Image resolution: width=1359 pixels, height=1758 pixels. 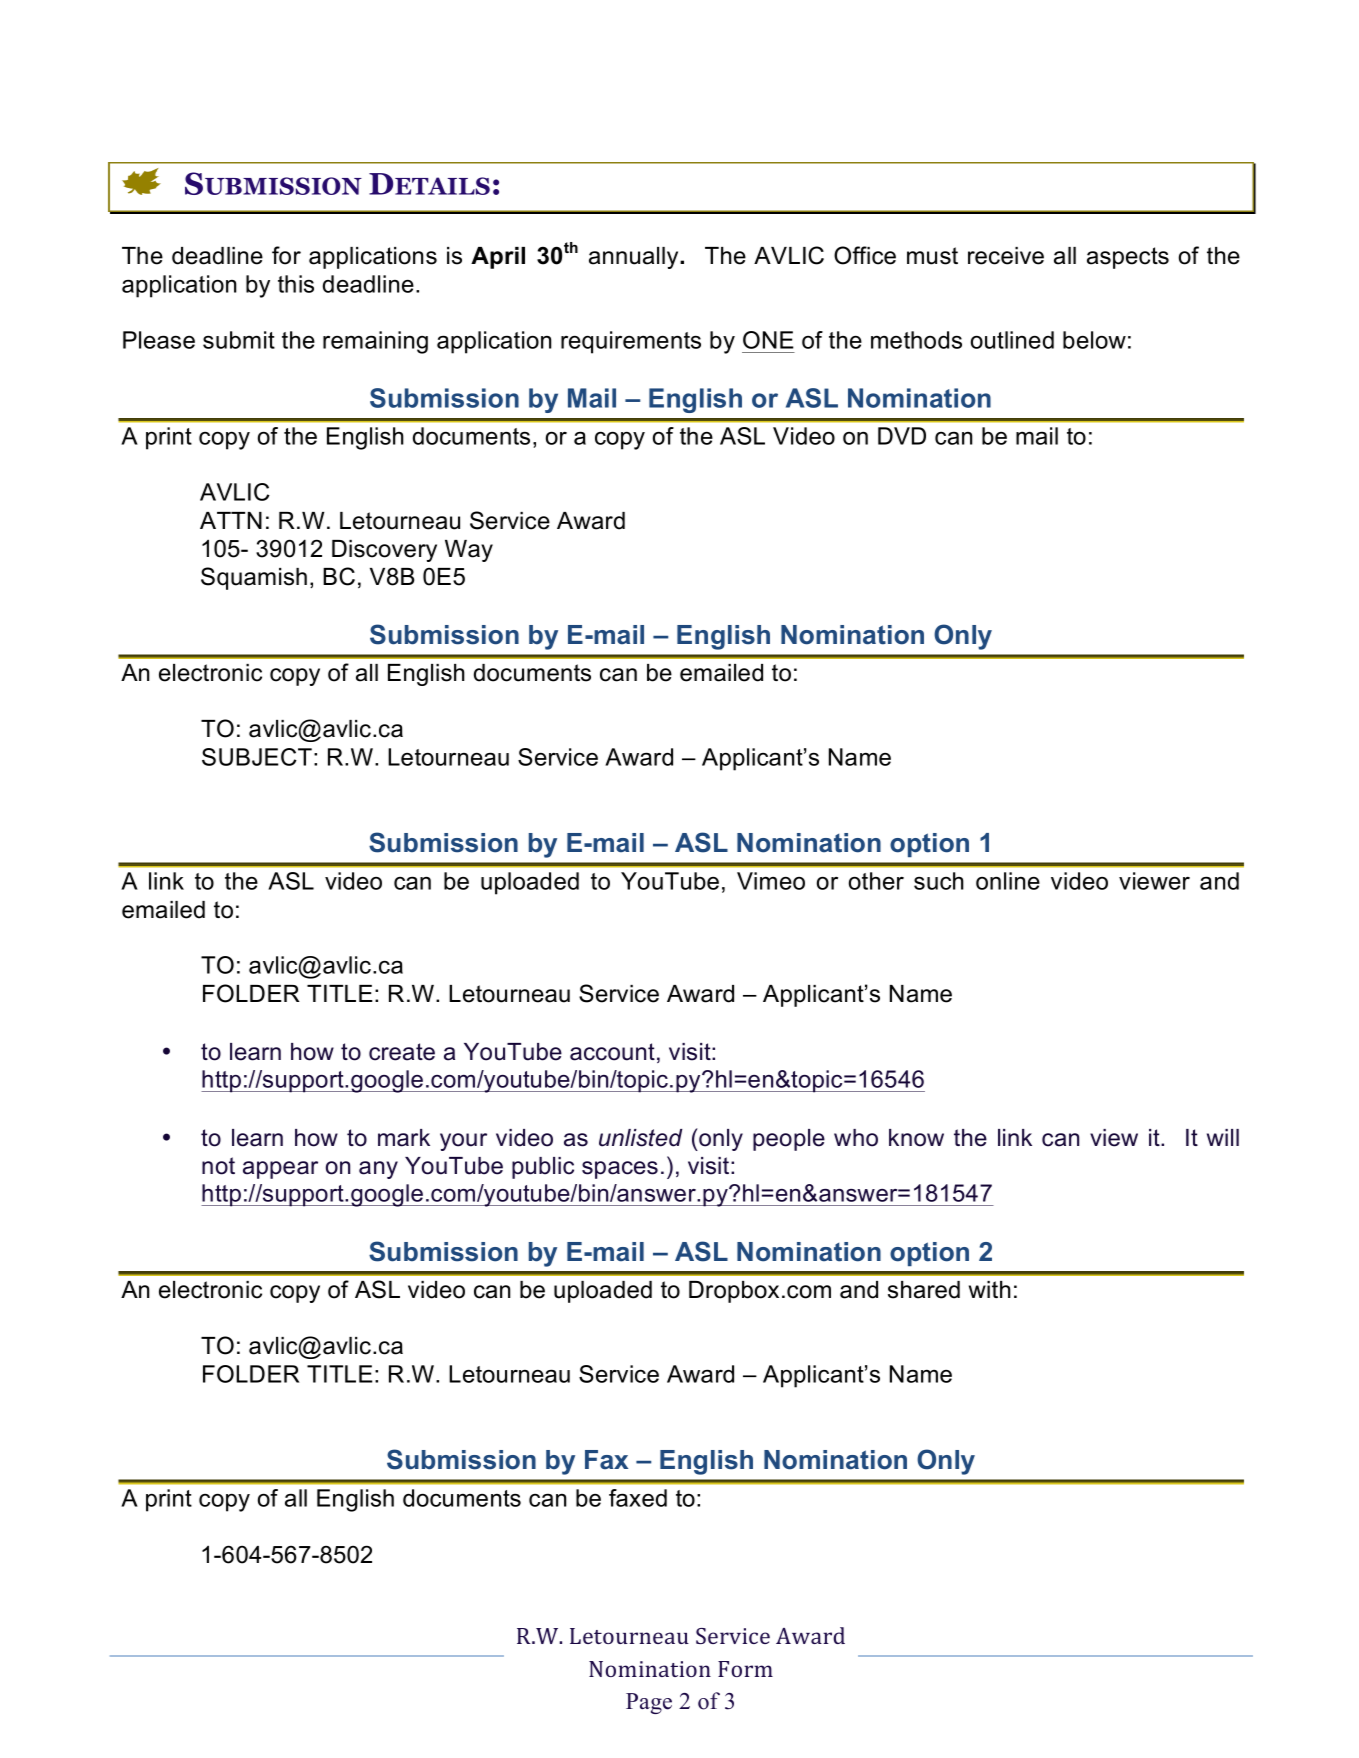 I want to click on online, so click(x=1008, y=881).
